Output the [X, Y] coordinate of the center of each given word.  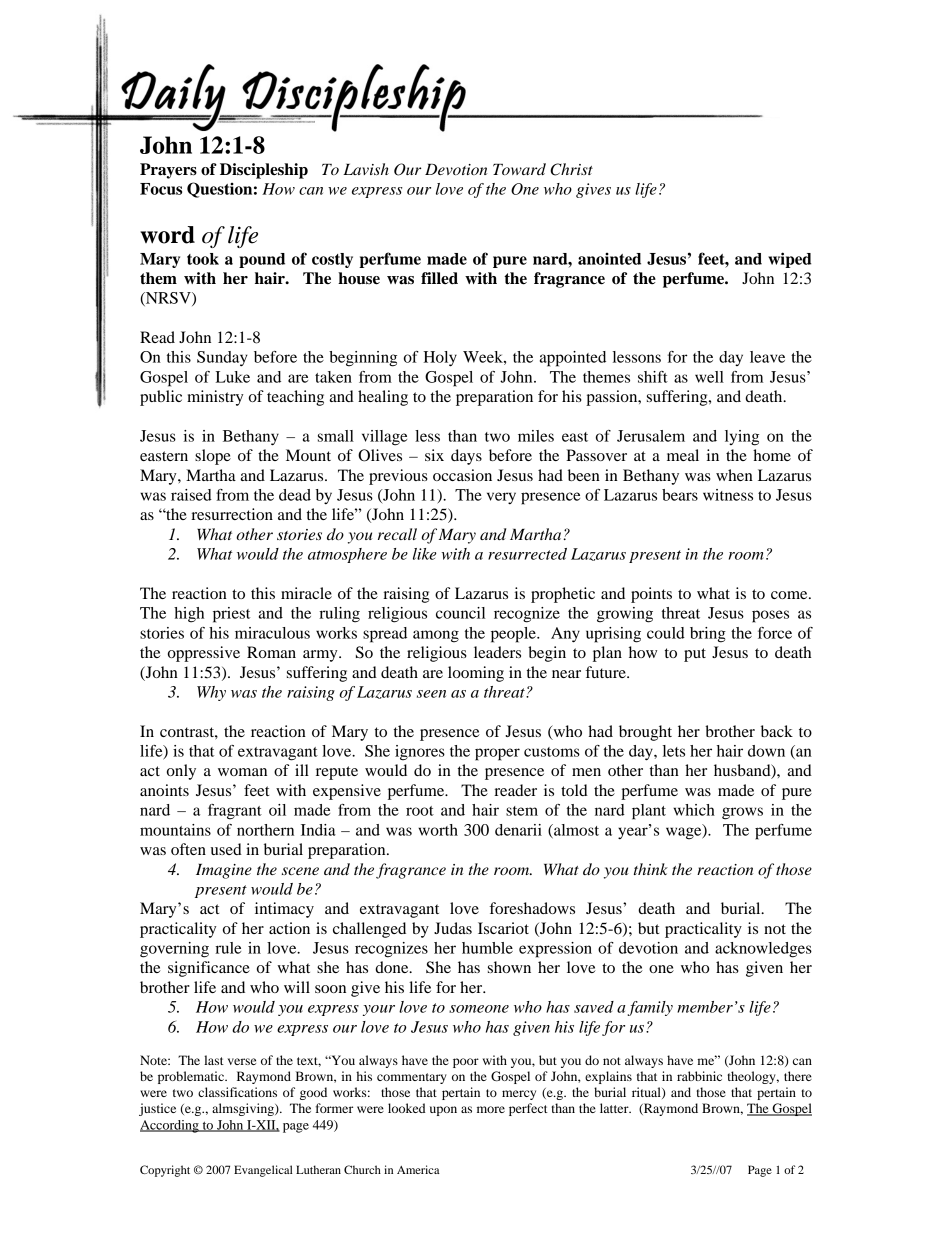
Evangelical [263, 1171]
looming [476, 674]
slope [213, 457]
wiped [789, 260]
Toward [519, 169]
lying [742, 438]
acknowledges [763, 950]
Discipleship [264, 171]
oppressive [204, 654]
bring [708, 635]
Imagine [224, 871]
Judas [453, 928]
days [466, 457]
